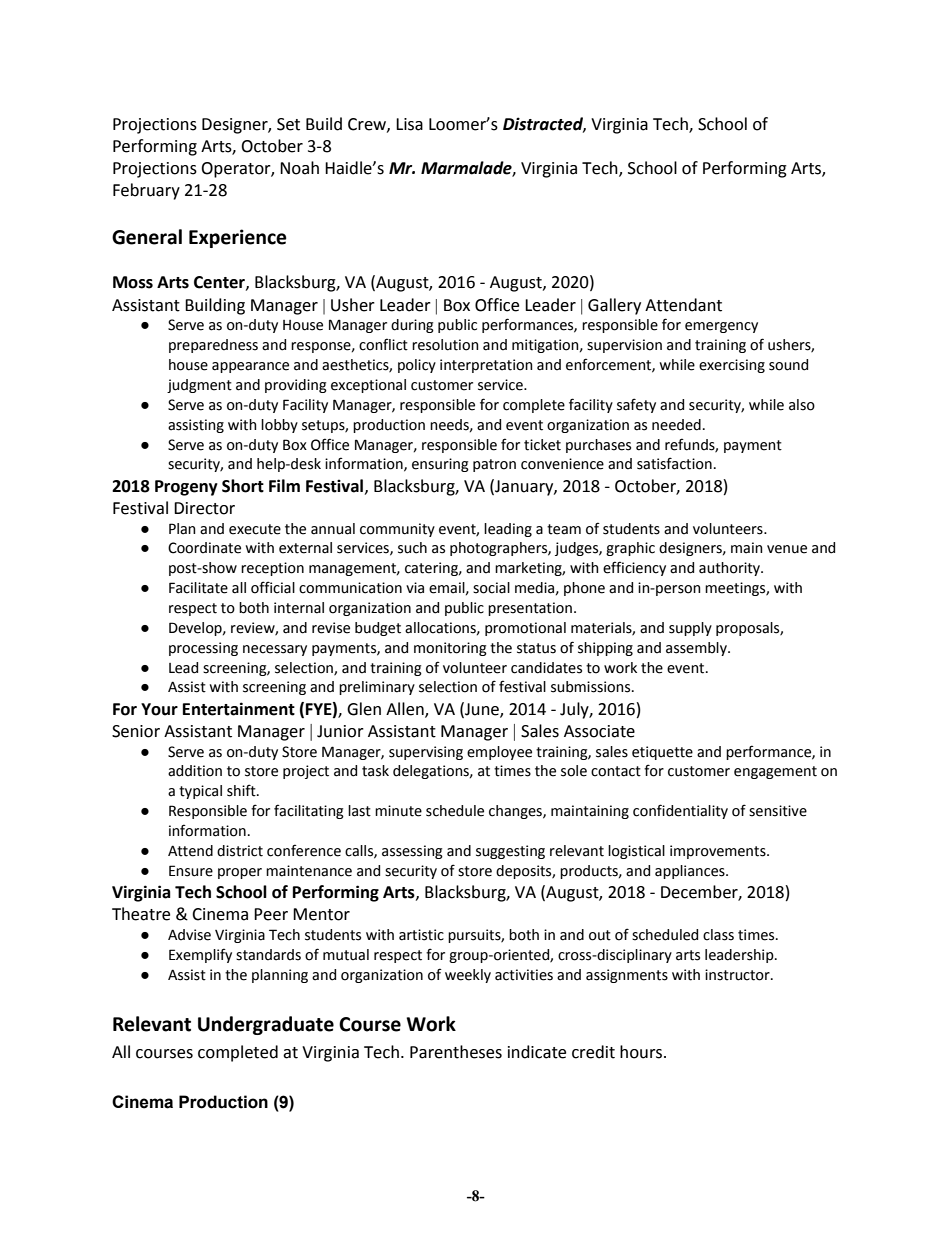 The image size is (952, 1233). Describe the element at coordinates (491, 588) in the page. I see `social` at that location.
